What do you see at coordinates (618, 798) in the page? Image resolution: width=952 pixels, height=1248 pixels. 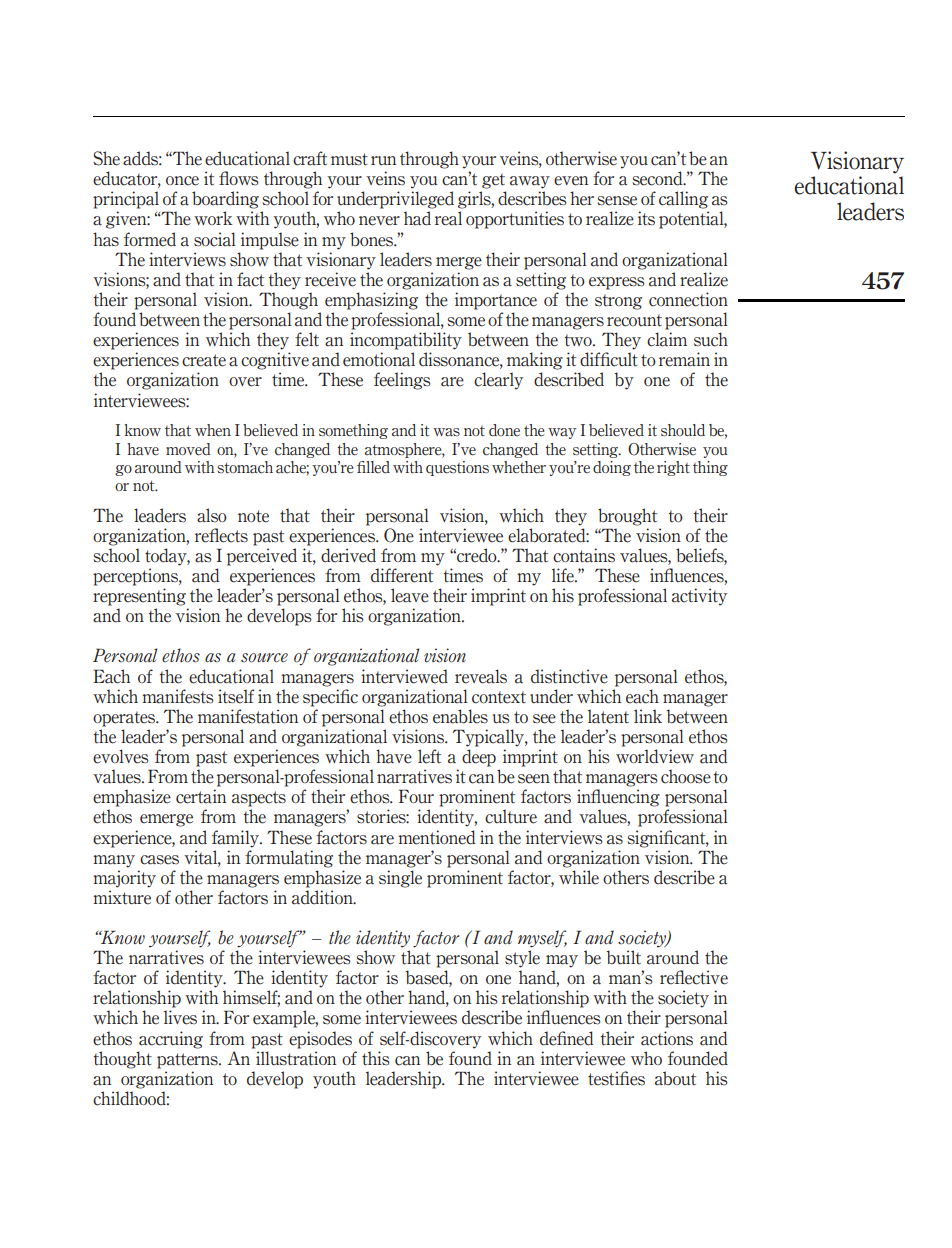 I see `influencing` at bounding box center [618, 798].
